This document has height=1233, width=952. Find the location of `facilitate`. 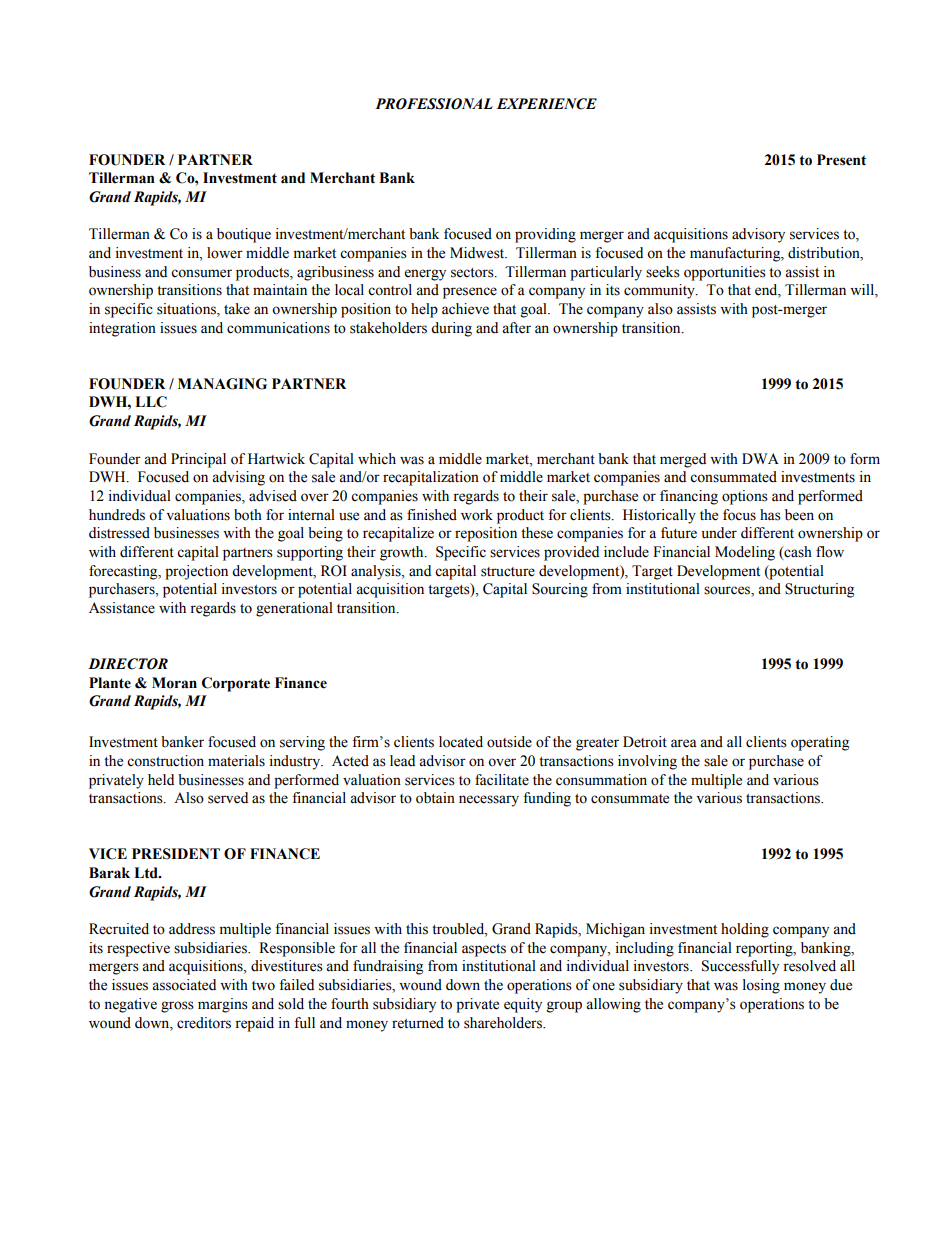

facilitate is located at coordinates (502, 780).
